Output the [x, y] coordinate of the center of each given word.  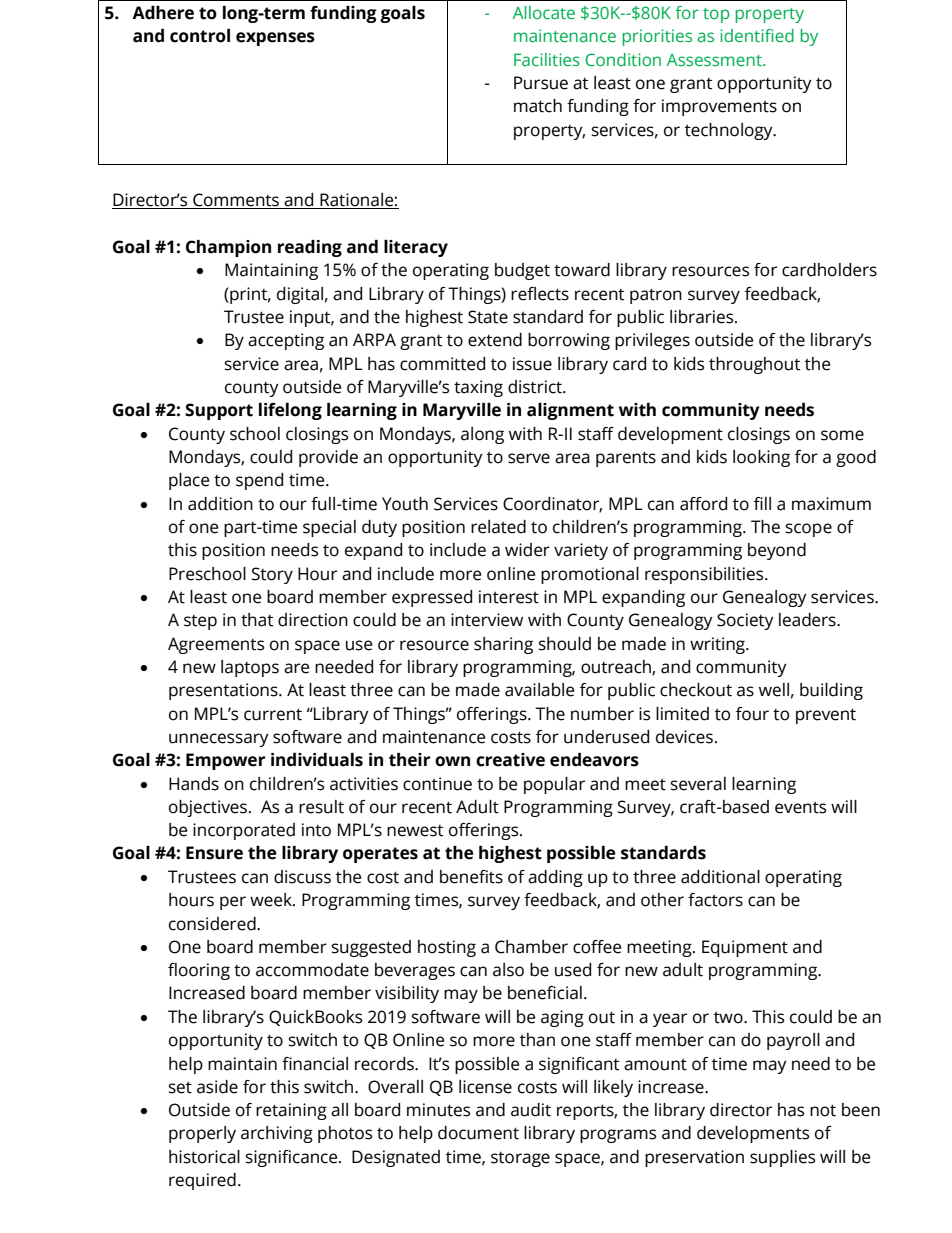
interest [509, 597]
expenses [275, 39]
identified [757, 35]
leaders [808, 620]
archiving [277, 1134]
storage [520, 1159]
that [257, 620]
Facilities [547, 59]
